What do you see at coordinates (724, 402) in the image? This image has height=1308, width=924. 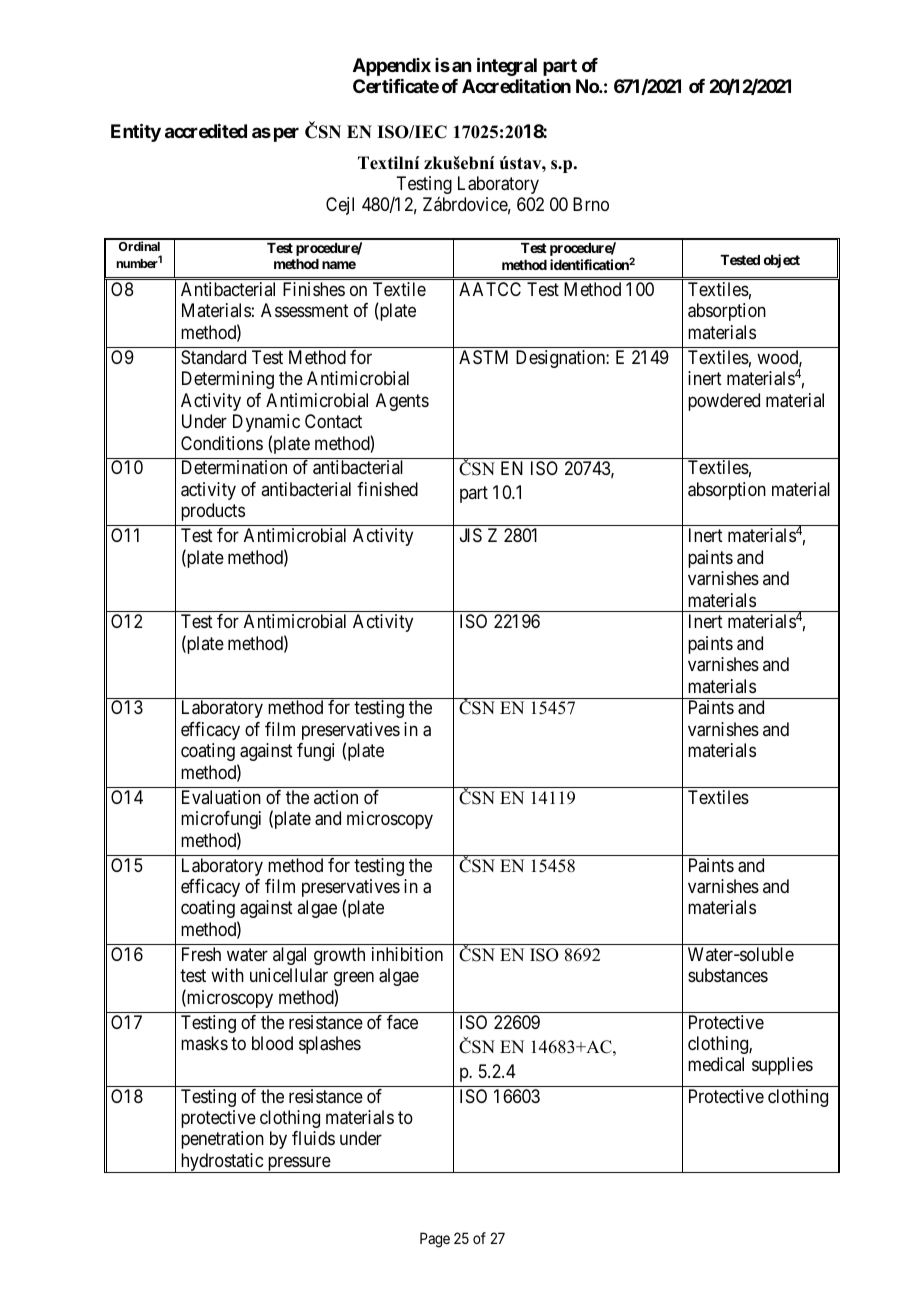 I see `powdered` at bounding box center [724, 402].
